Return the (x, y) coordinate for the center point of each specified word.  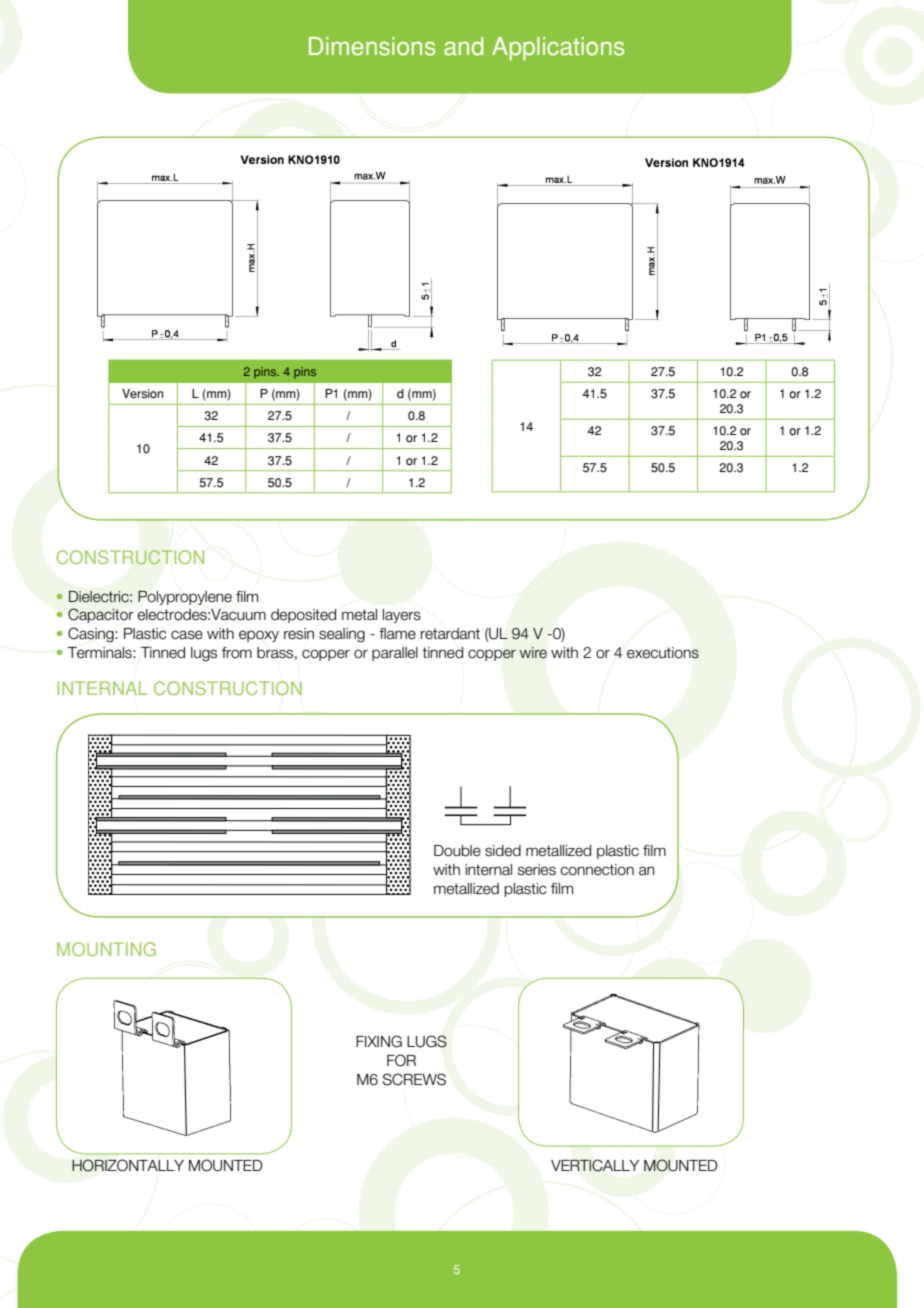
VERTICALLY (595, 1165)
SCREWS (414, 1079)
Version (142, 394)
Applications (558, 49)
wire (533, 653)
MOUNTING (106, 949)
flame (397, 634)
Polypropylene (185, 598)
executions (663, 653)
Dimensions (372, 46)
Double (457, 851)
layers (402, 616)
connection (597, 870)
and (463, 46)
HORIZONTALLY (128, 1165)
